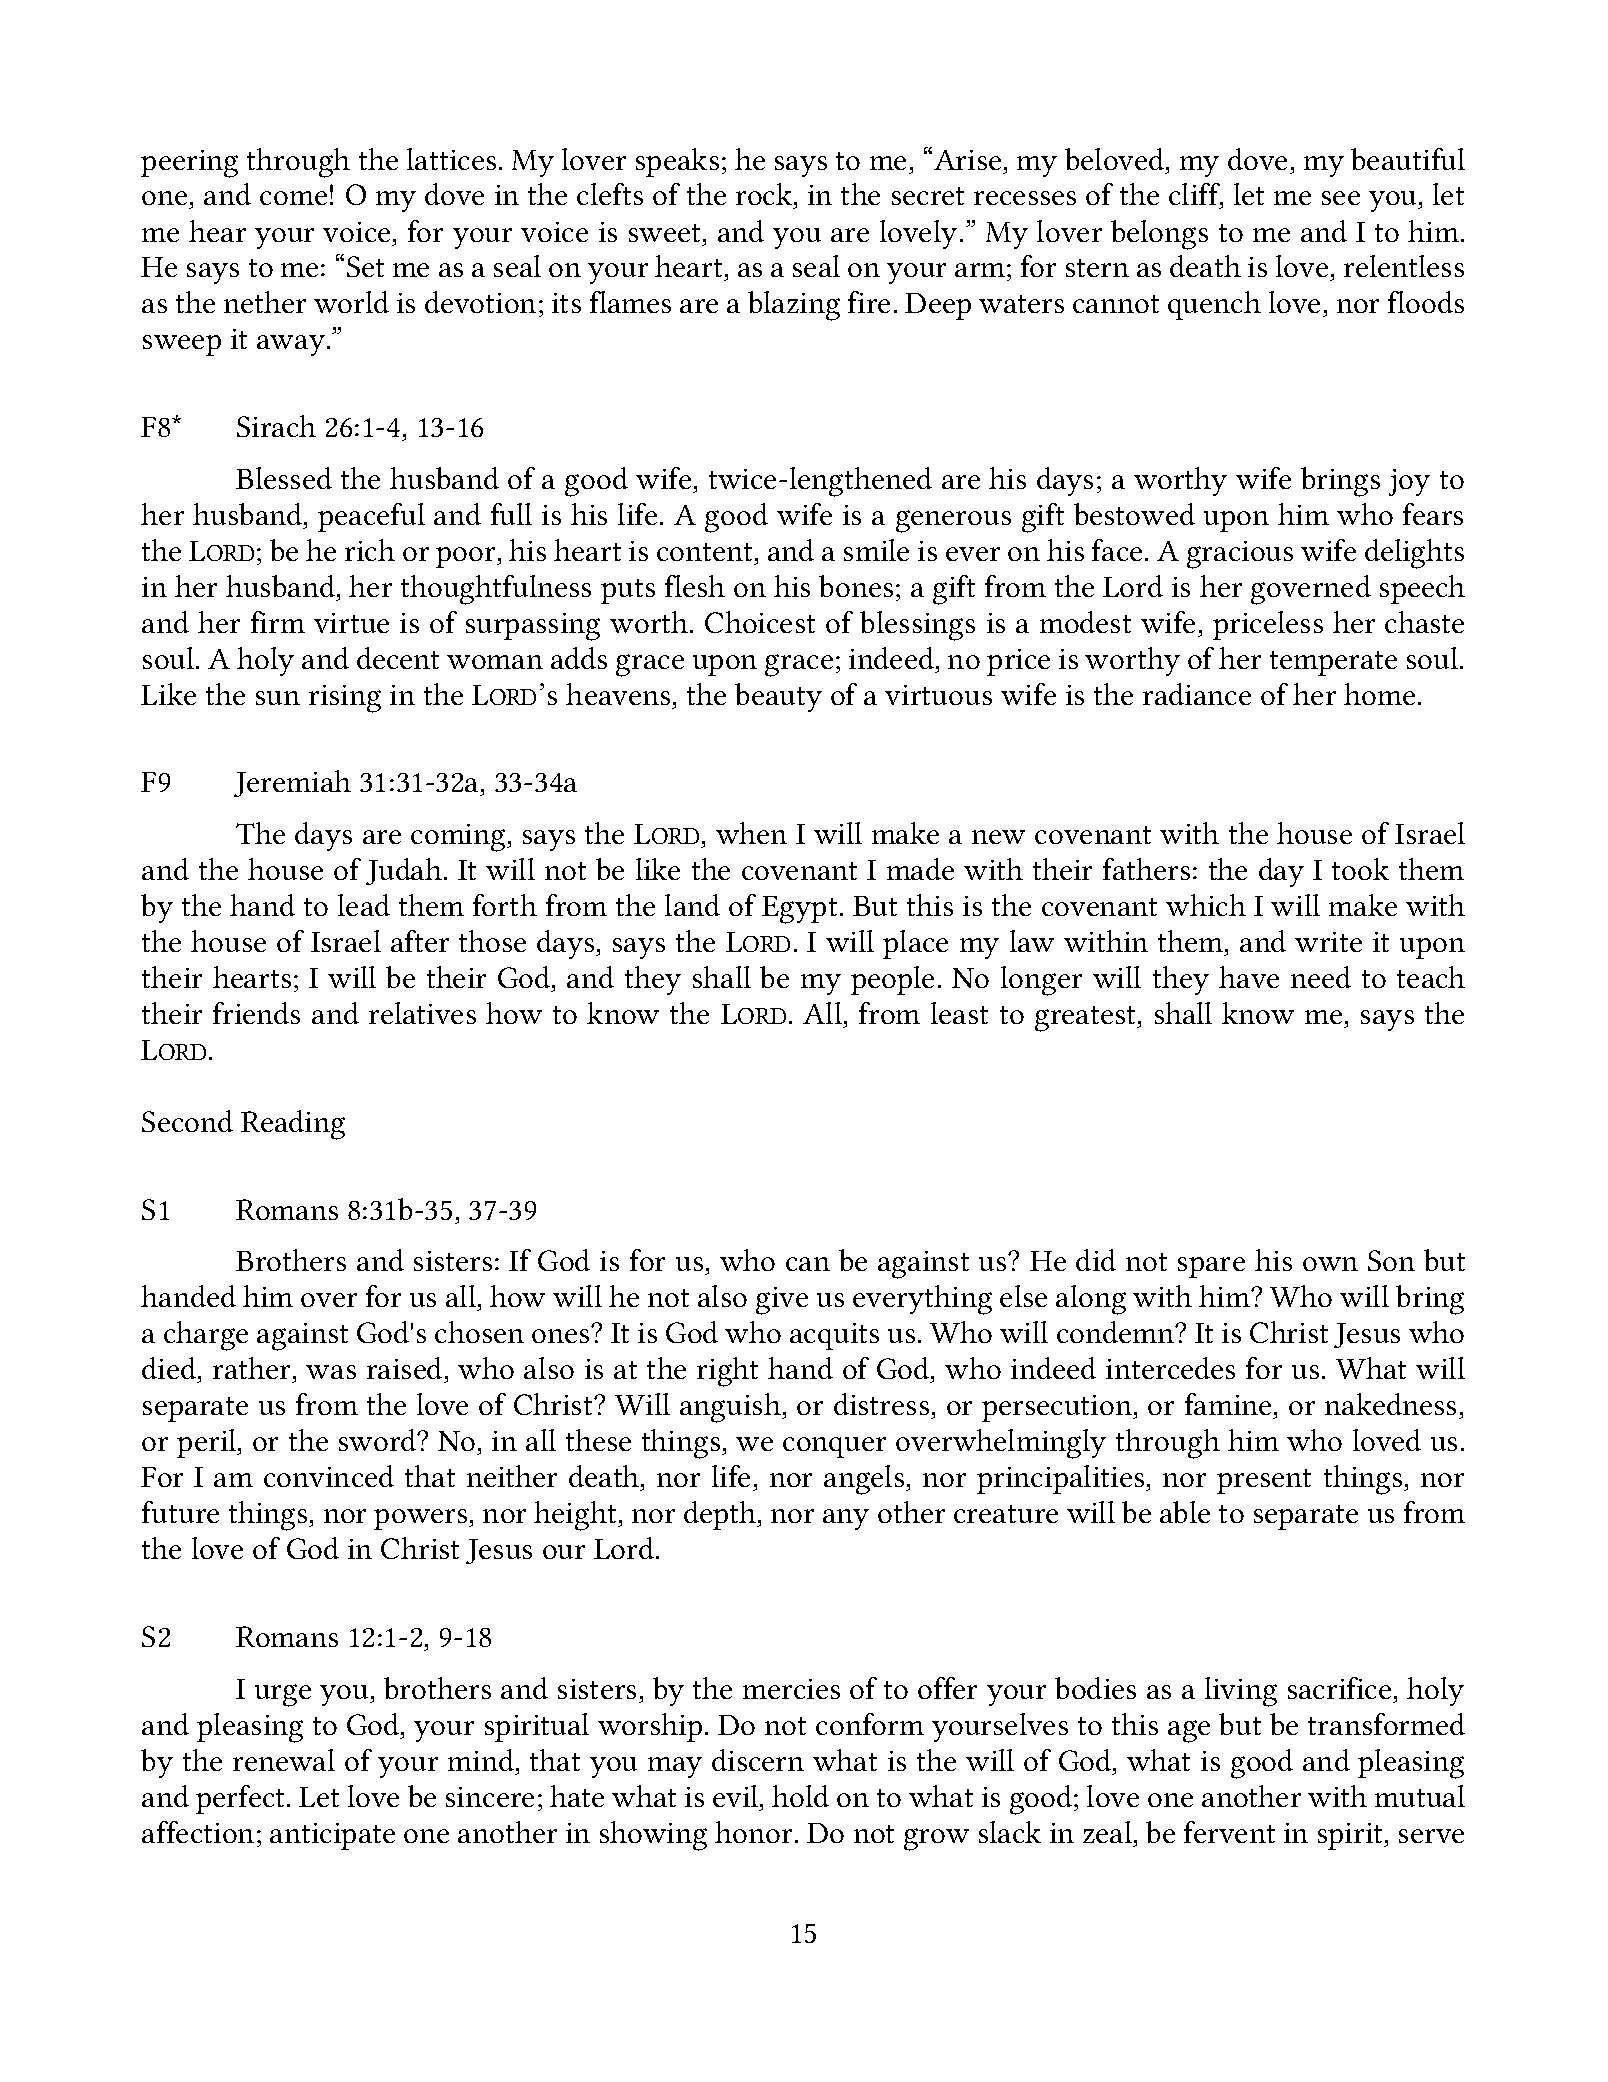  What do you see at coordinates (1249, 977) in the image?
I see `have` at bounding box center [1249, 977].
